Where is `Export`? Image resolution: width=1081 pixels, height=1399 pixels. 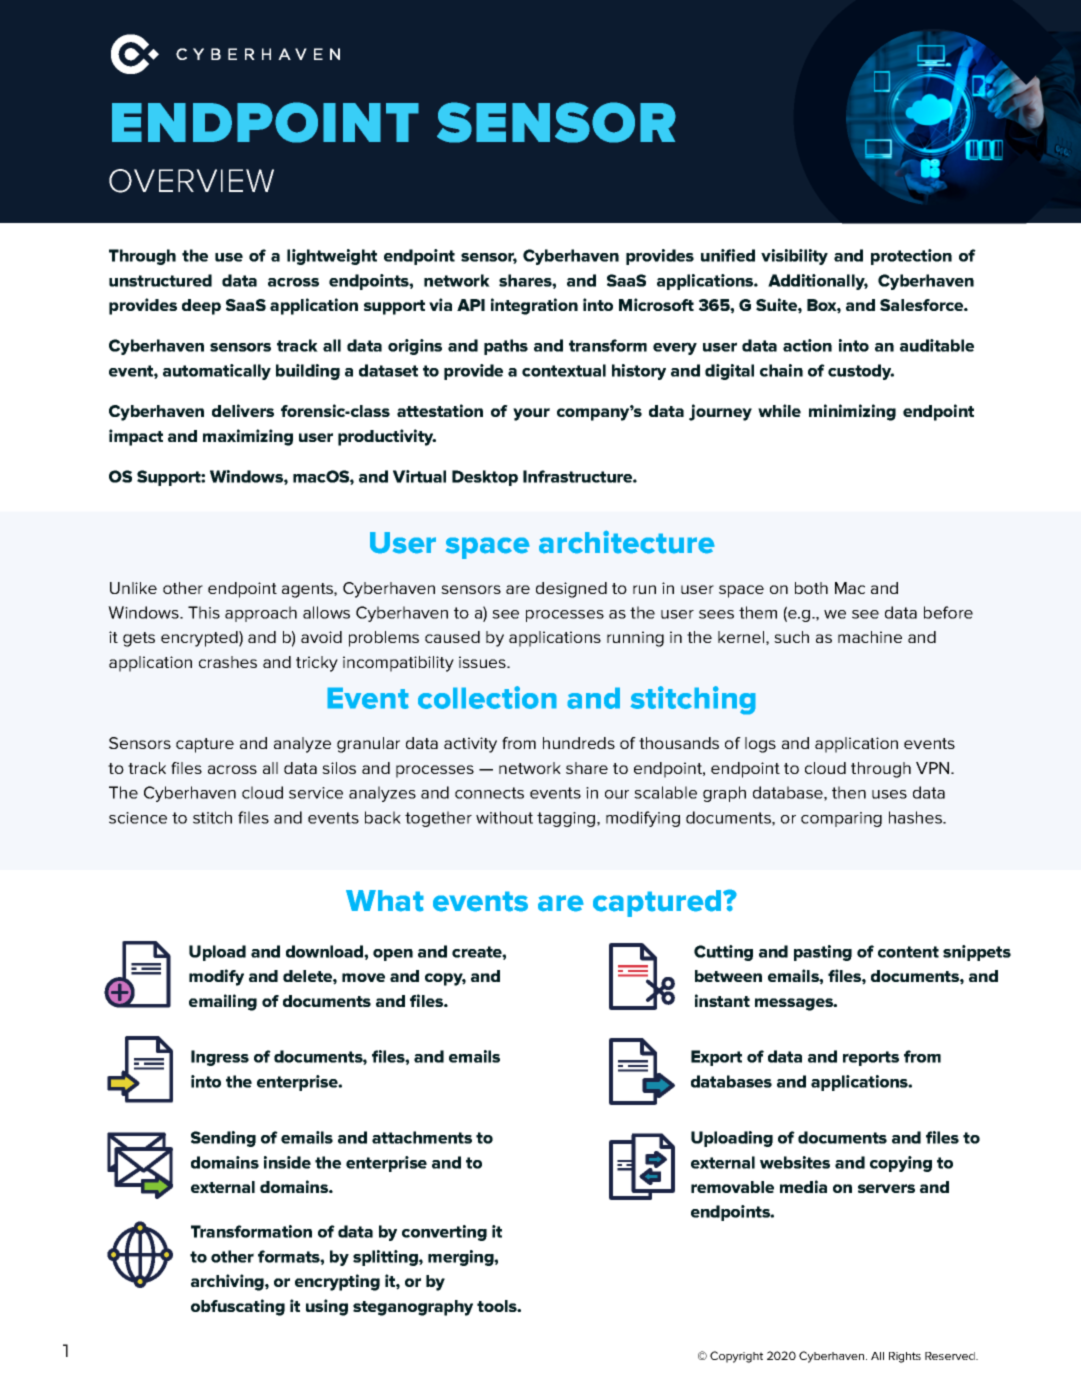 Export is located at coordinates (716, 1058).
